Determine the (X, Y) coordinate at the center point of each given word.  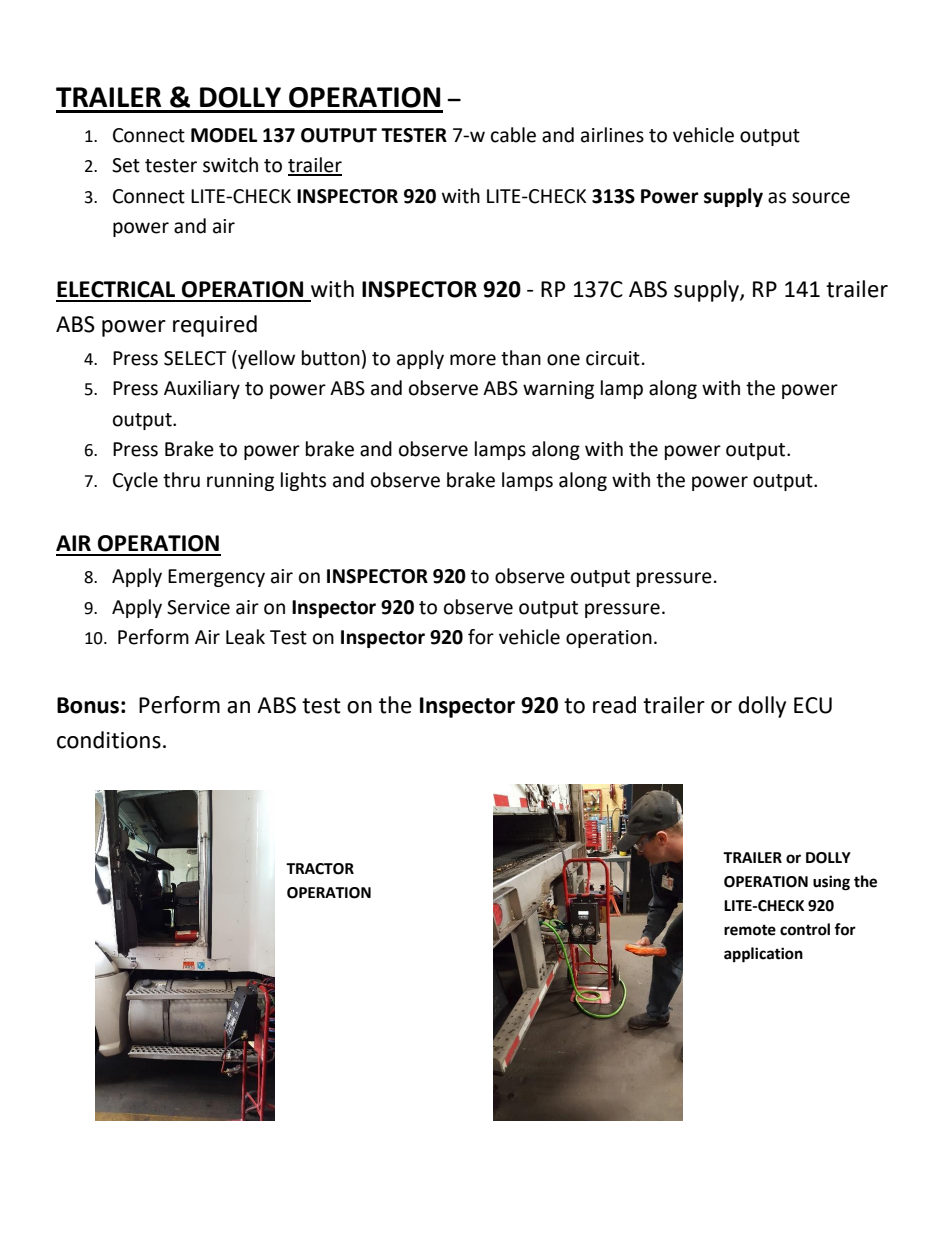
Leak (245, 637)
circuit (613, 358)
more (473, 360)
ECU (813, 705)
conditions (109, 740)
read (614, 705)
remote (750, 930)
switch (230, 165)
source (821, 198)
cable (513, 135)
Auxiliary (202, 389)
